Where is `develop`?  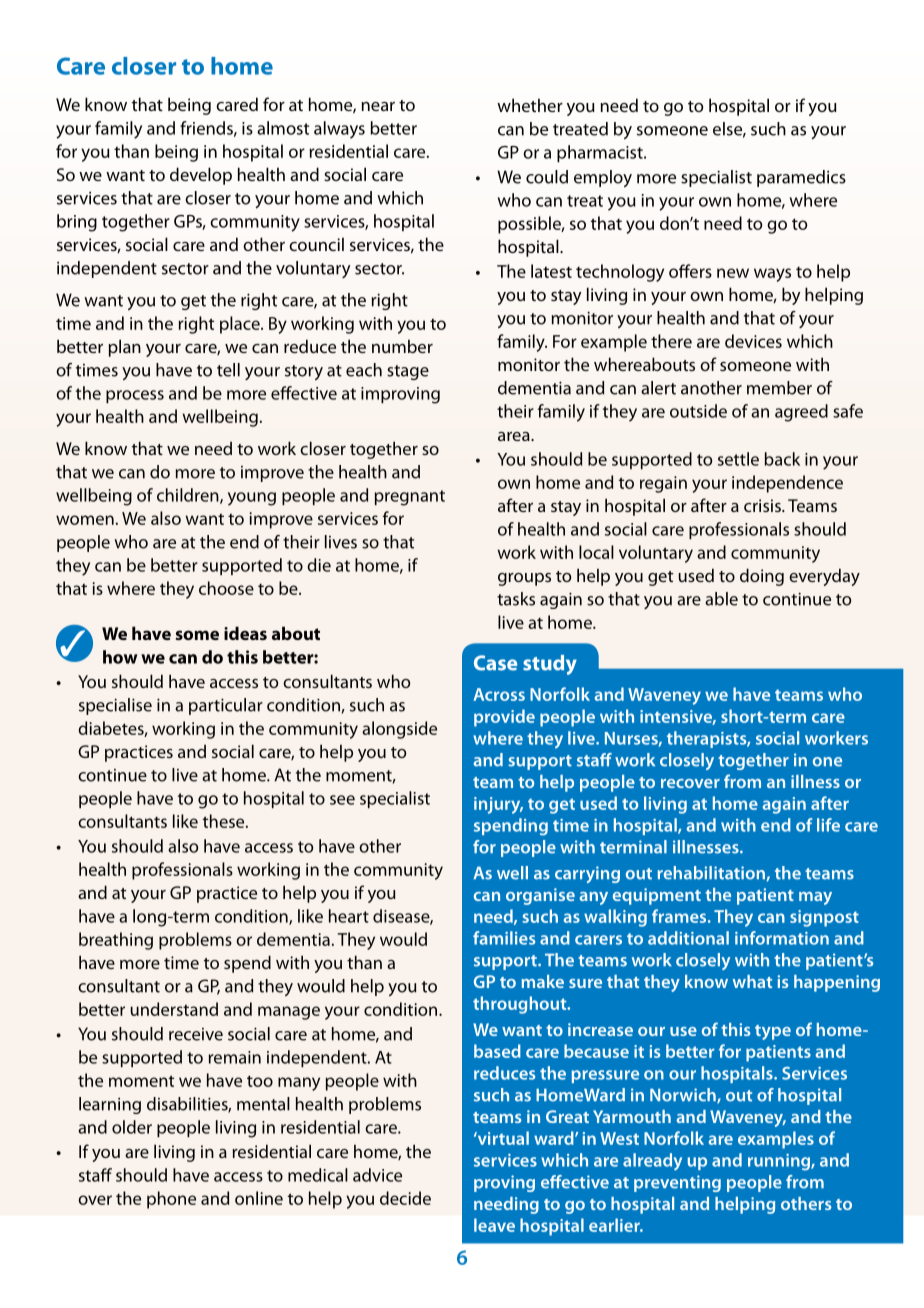
develop is located at coordinates (201, 176).
